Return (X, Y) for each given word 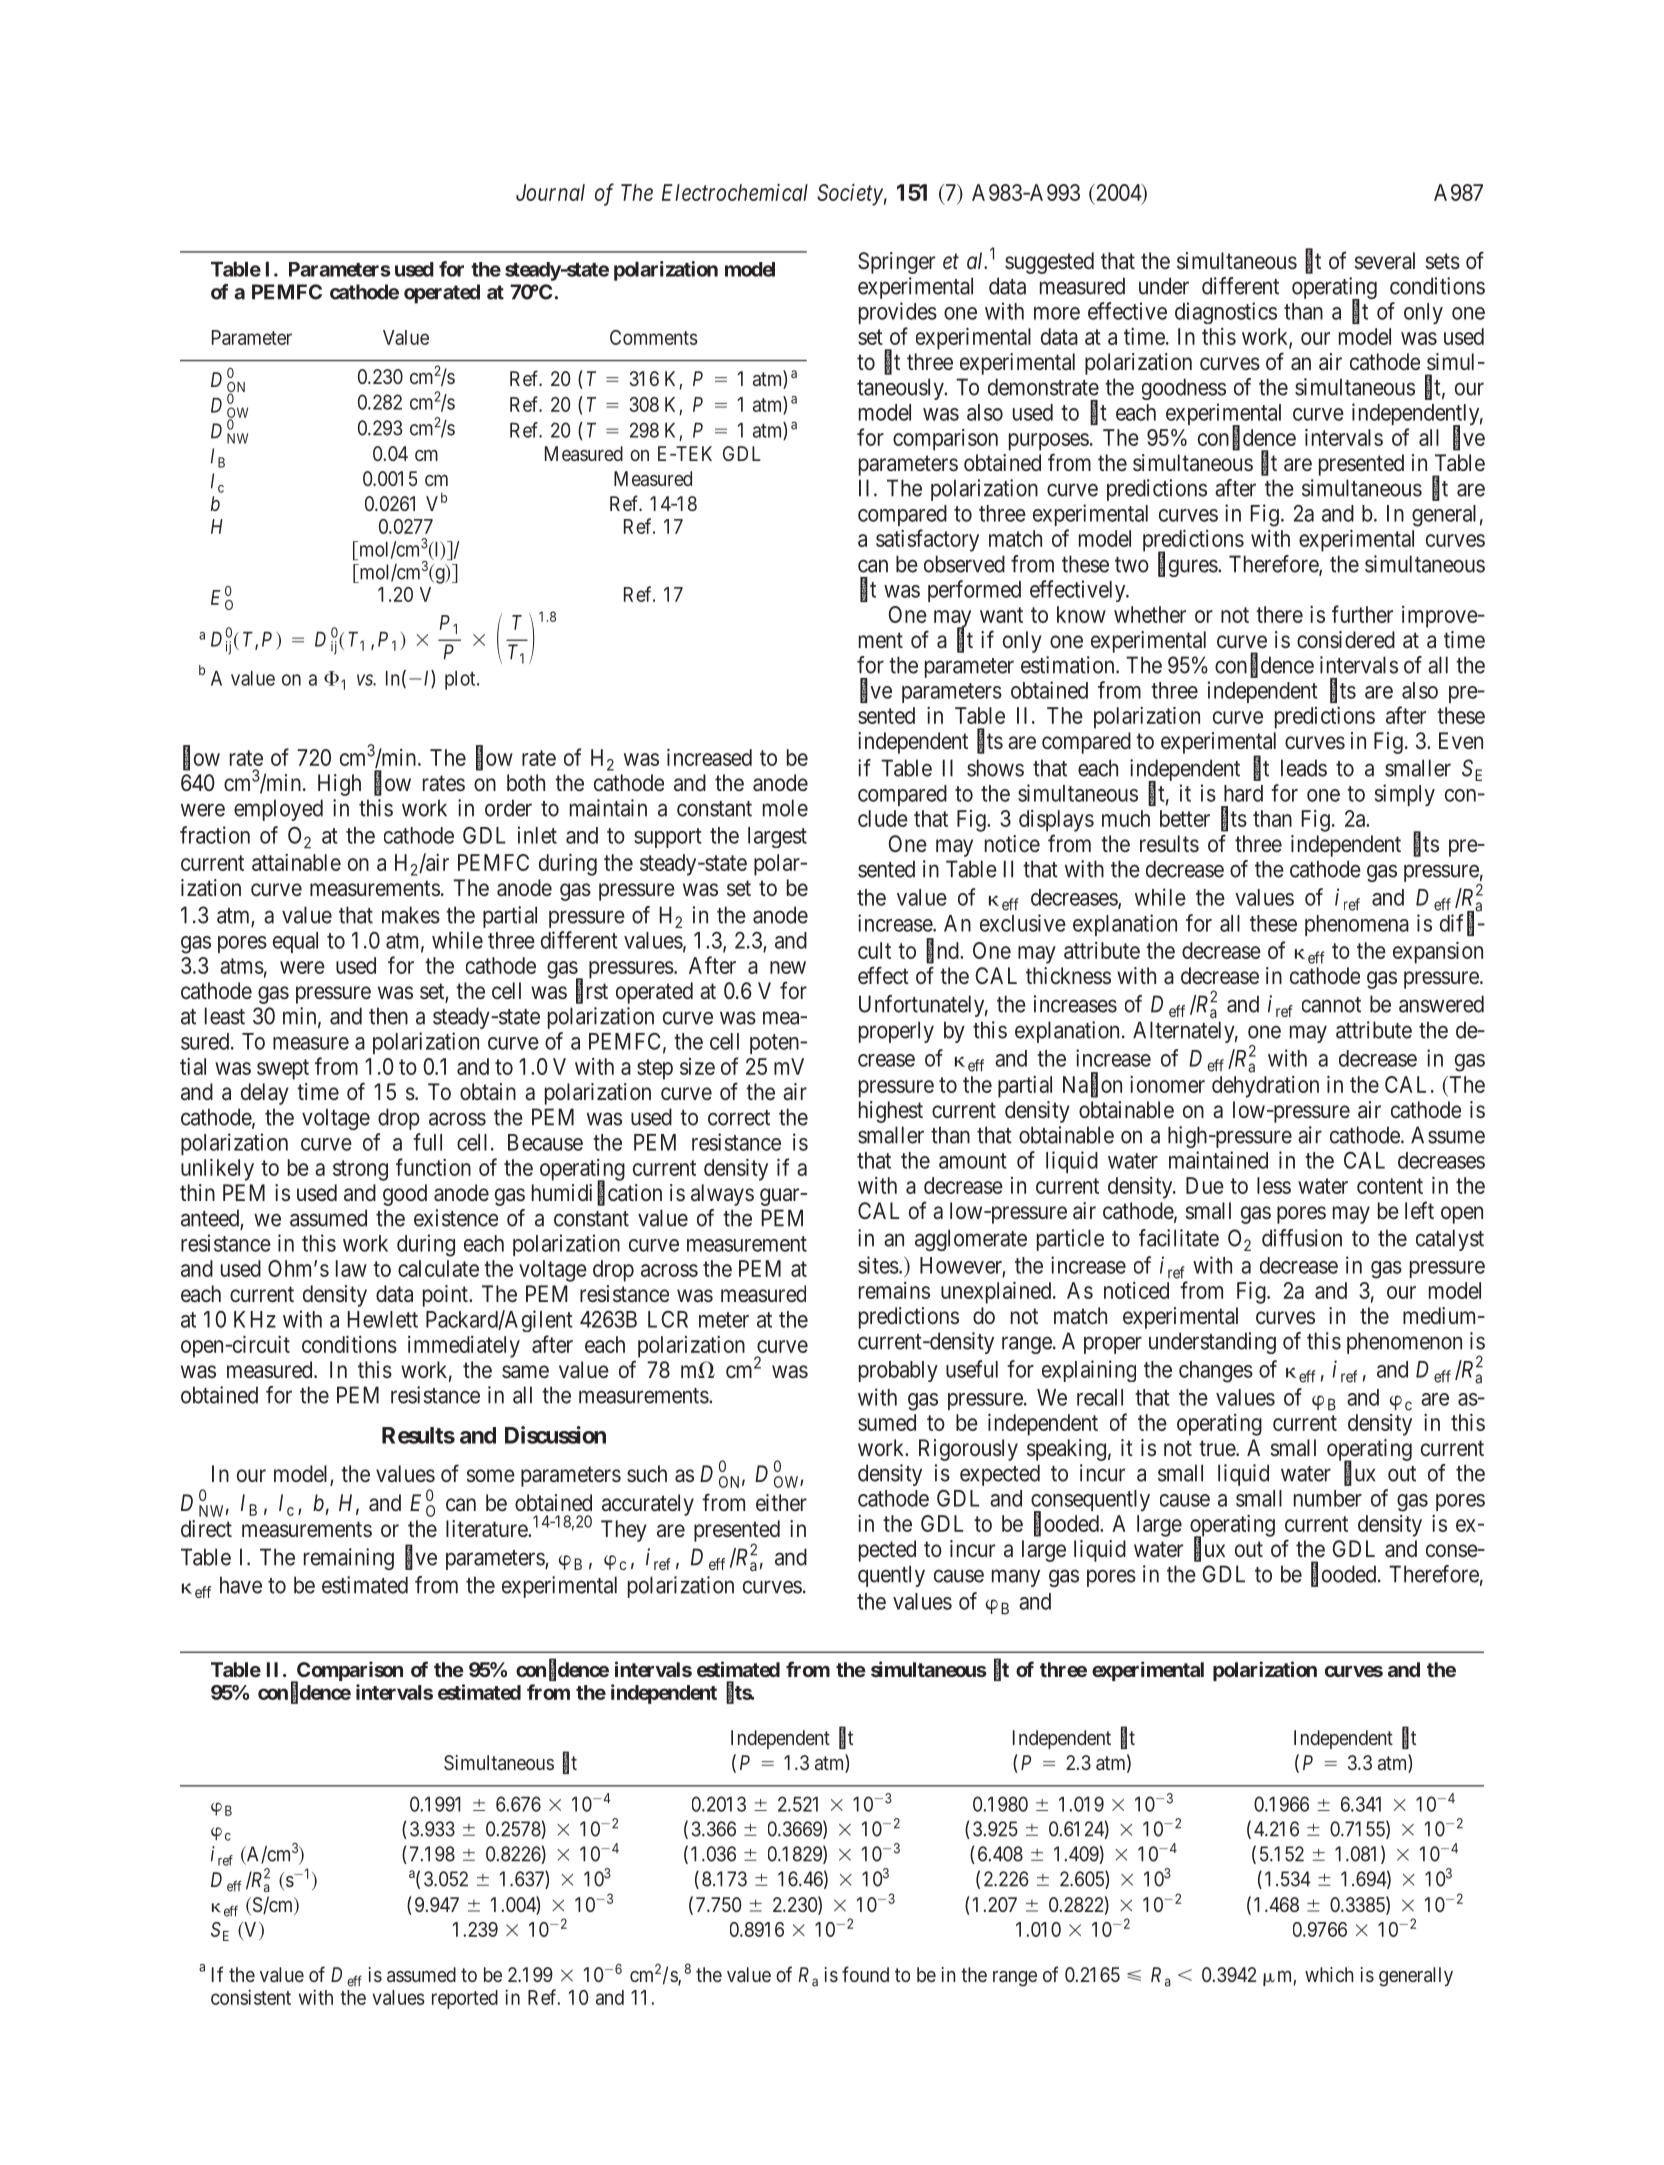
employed (278, 810)
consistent (251, 1997)
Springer (896, 263)
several (1384, 261)
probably (898, 1371)
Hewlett (383, 1319)
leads (1304, 768)
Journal (550, 192)
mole (785, 808)
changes (1216, 1372)
